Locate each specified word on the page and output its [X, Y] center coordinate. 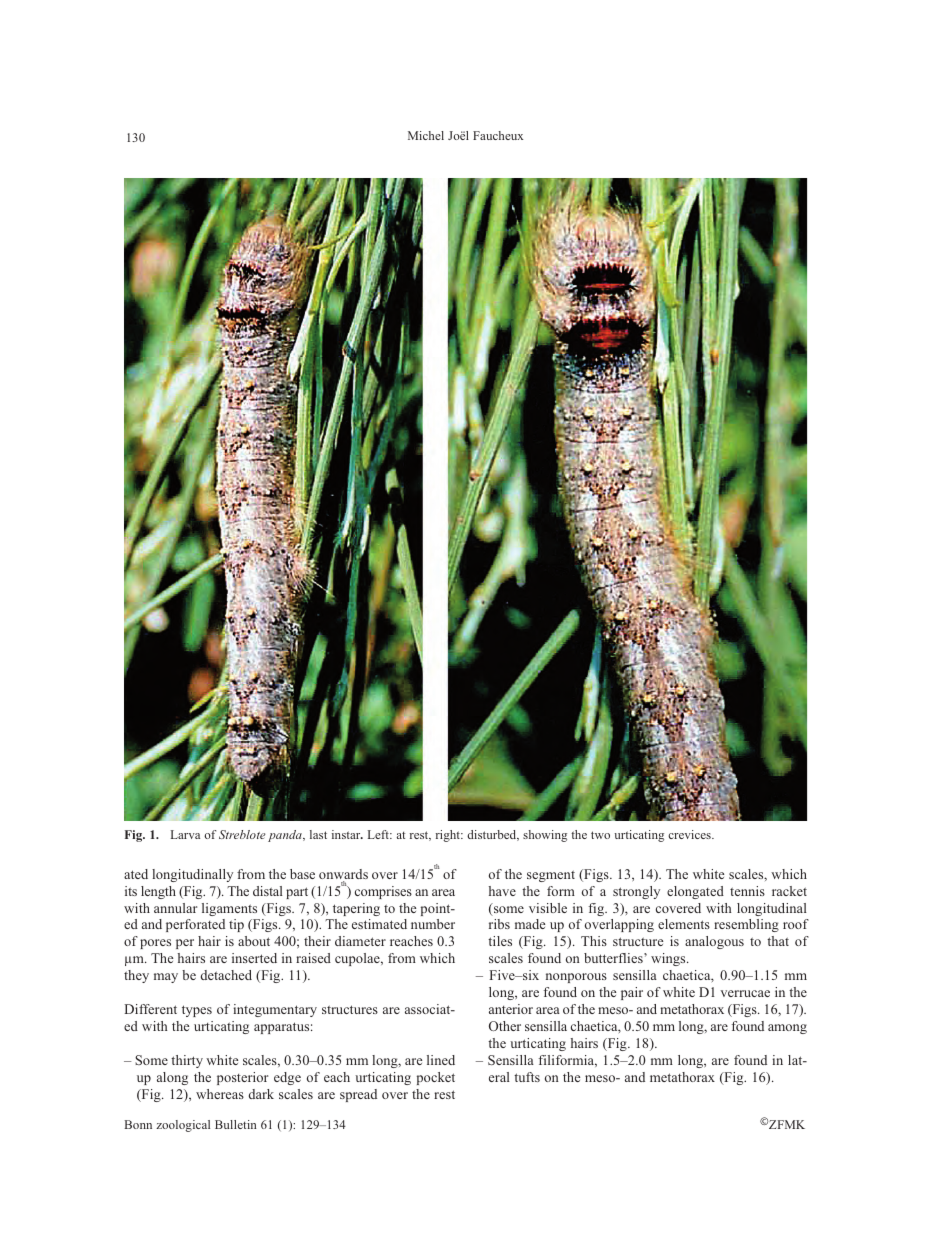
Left [379, 834]
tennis [747, 891]
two [600, 835]
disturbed [493, 835]
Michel [426, 135]
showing [545, 836]
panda [286, 836]
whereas [220, 1094]
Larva [185, 834]
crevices [690, 834]
